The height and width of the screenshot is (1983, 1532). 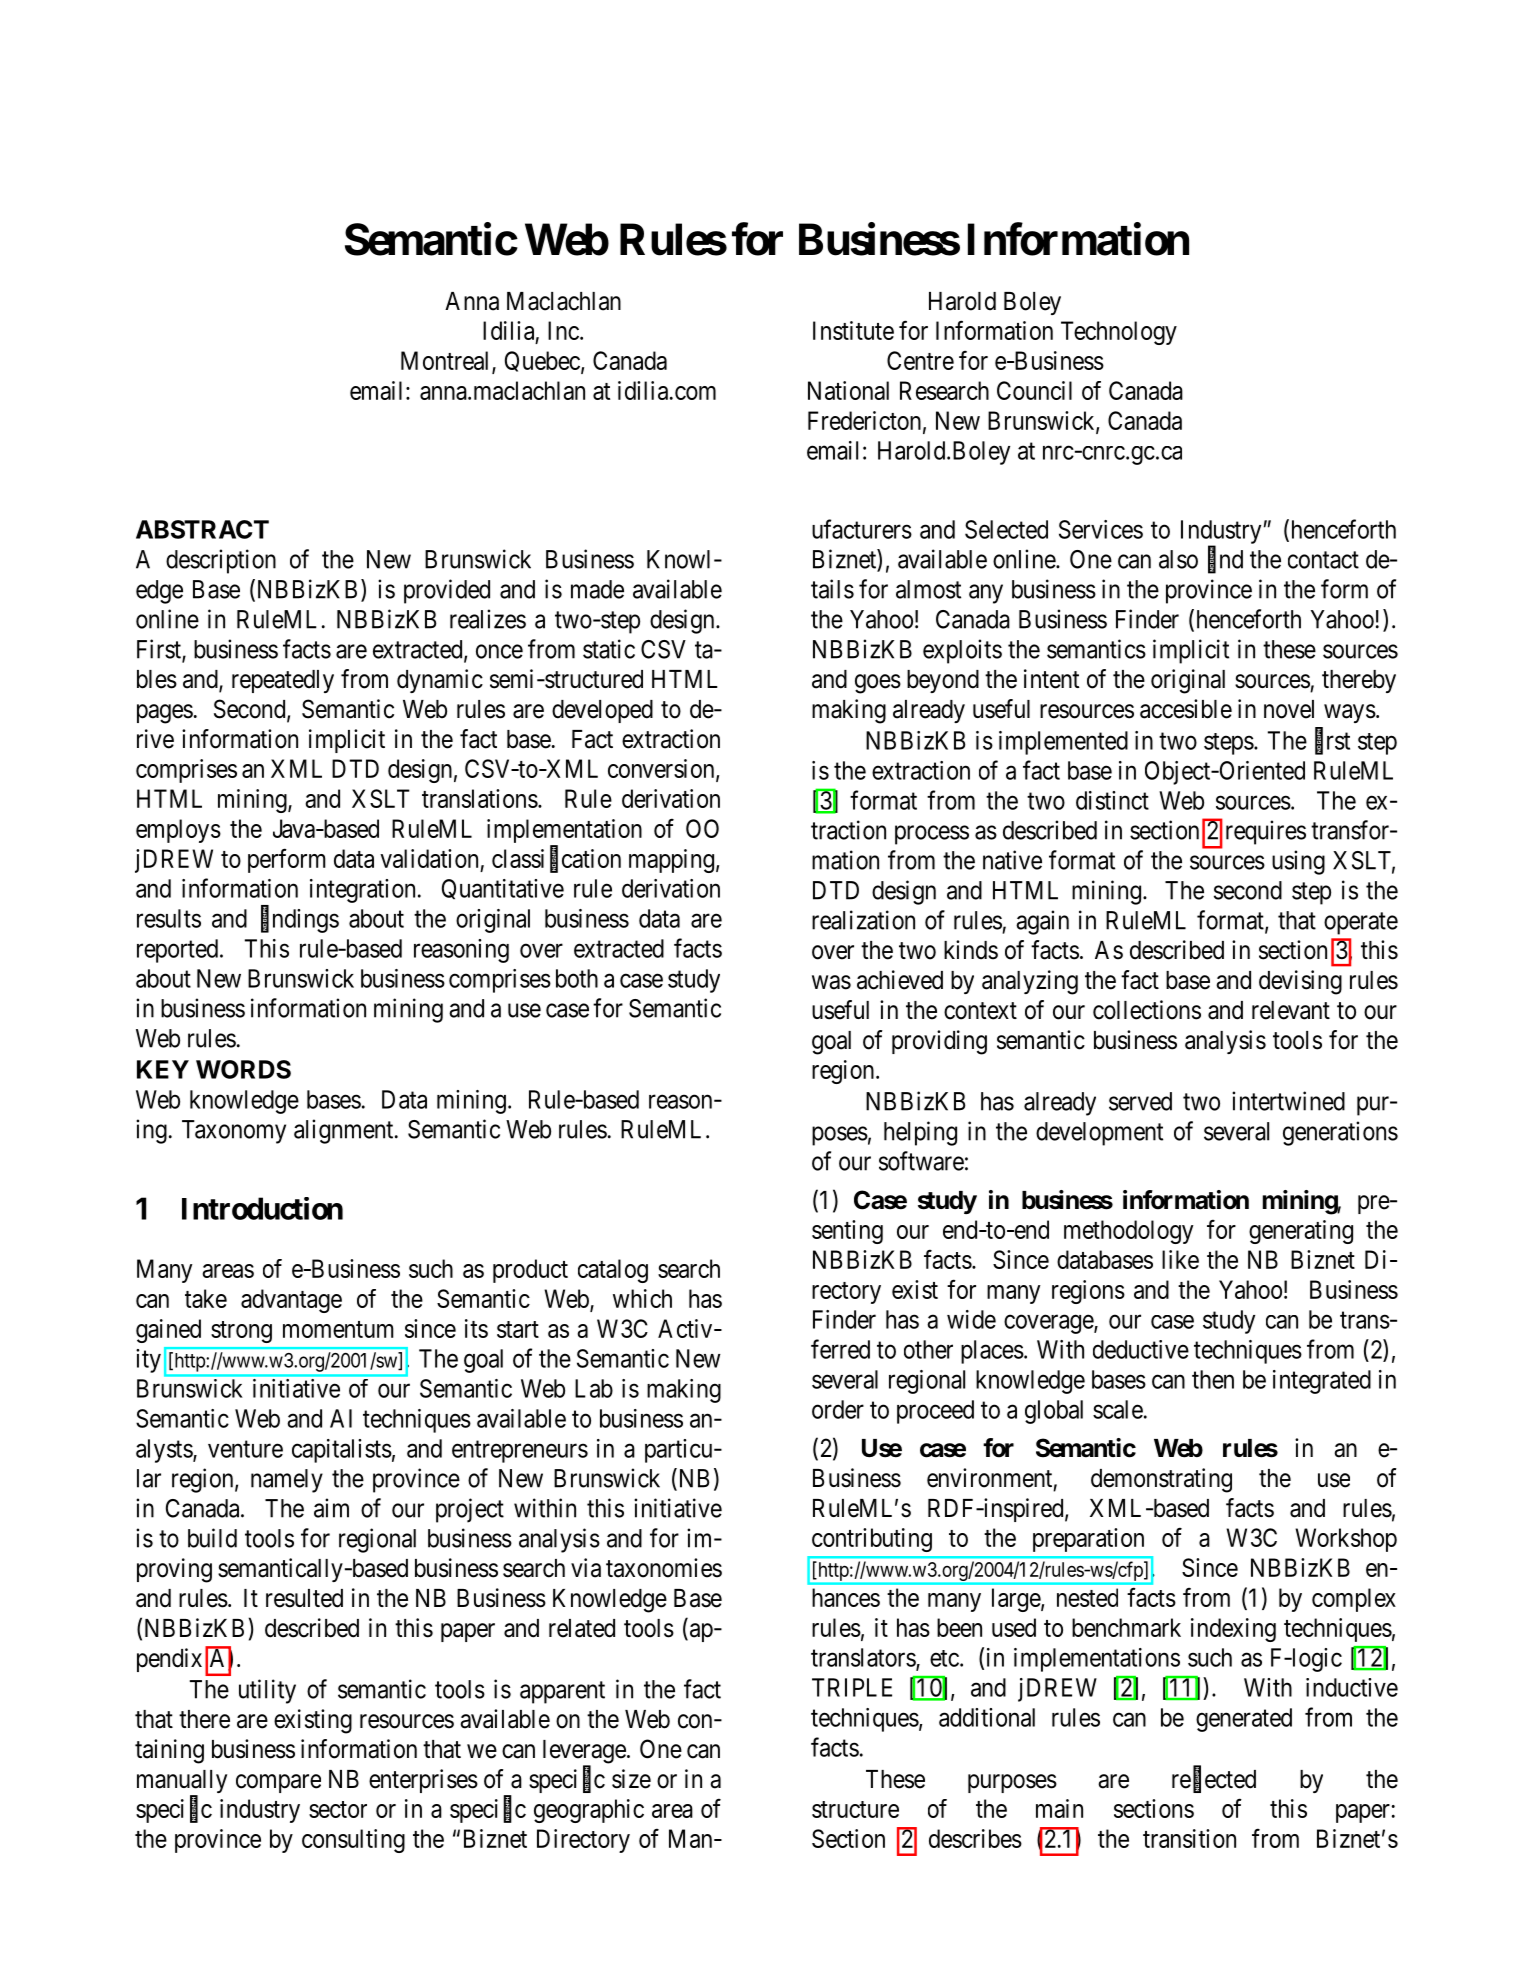 What do you see at coordinates (447, 361) in the screenshot?
I see `Montreal` at bounding box center [447, 361].
